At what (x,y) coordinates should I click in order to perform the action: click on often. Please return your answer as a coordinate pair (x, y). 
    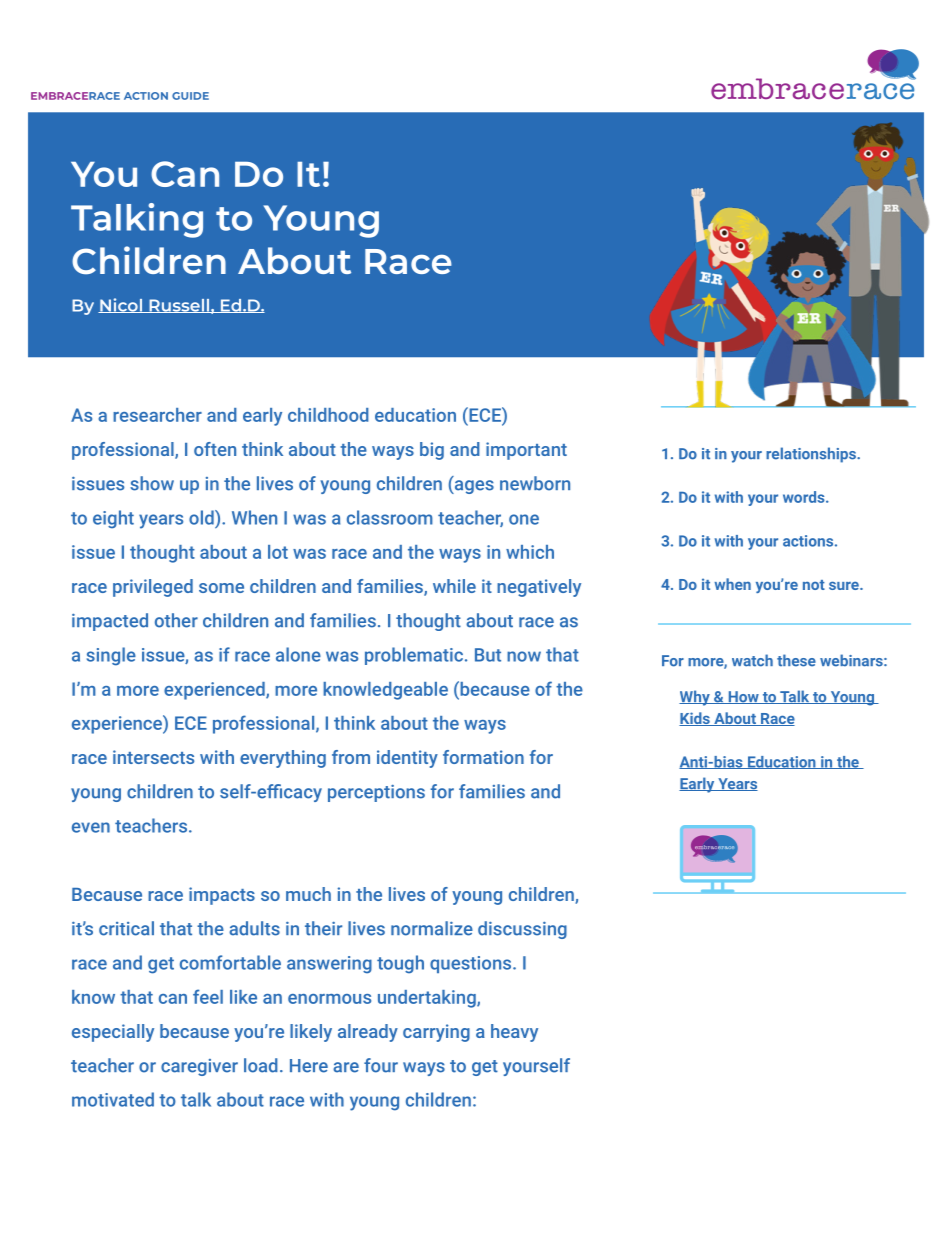
    Looking at the image, I should click on (215, 449).
